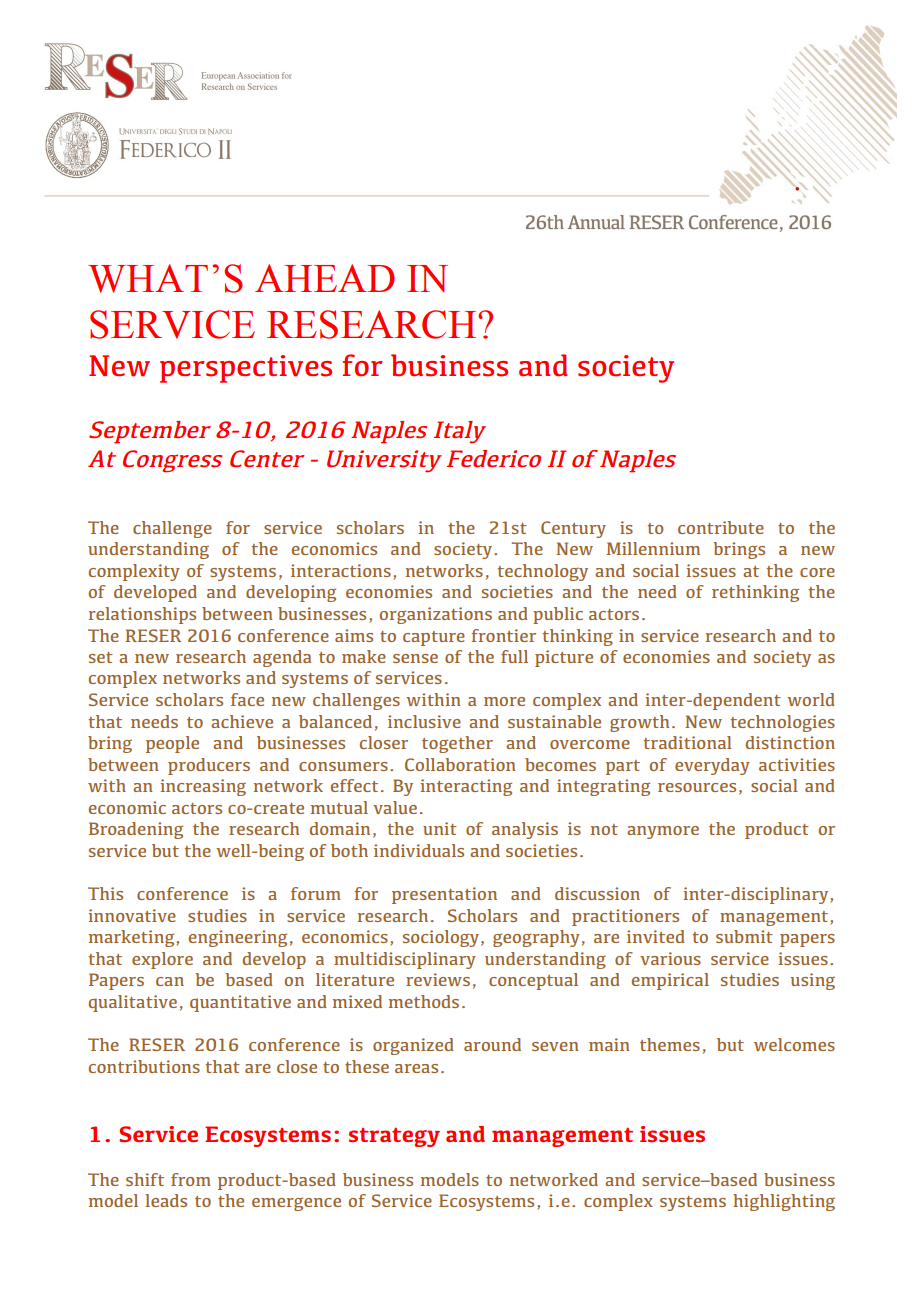 The width and height of the page is (924, 1308). I want to click on strategy, so click(394, 1137).
